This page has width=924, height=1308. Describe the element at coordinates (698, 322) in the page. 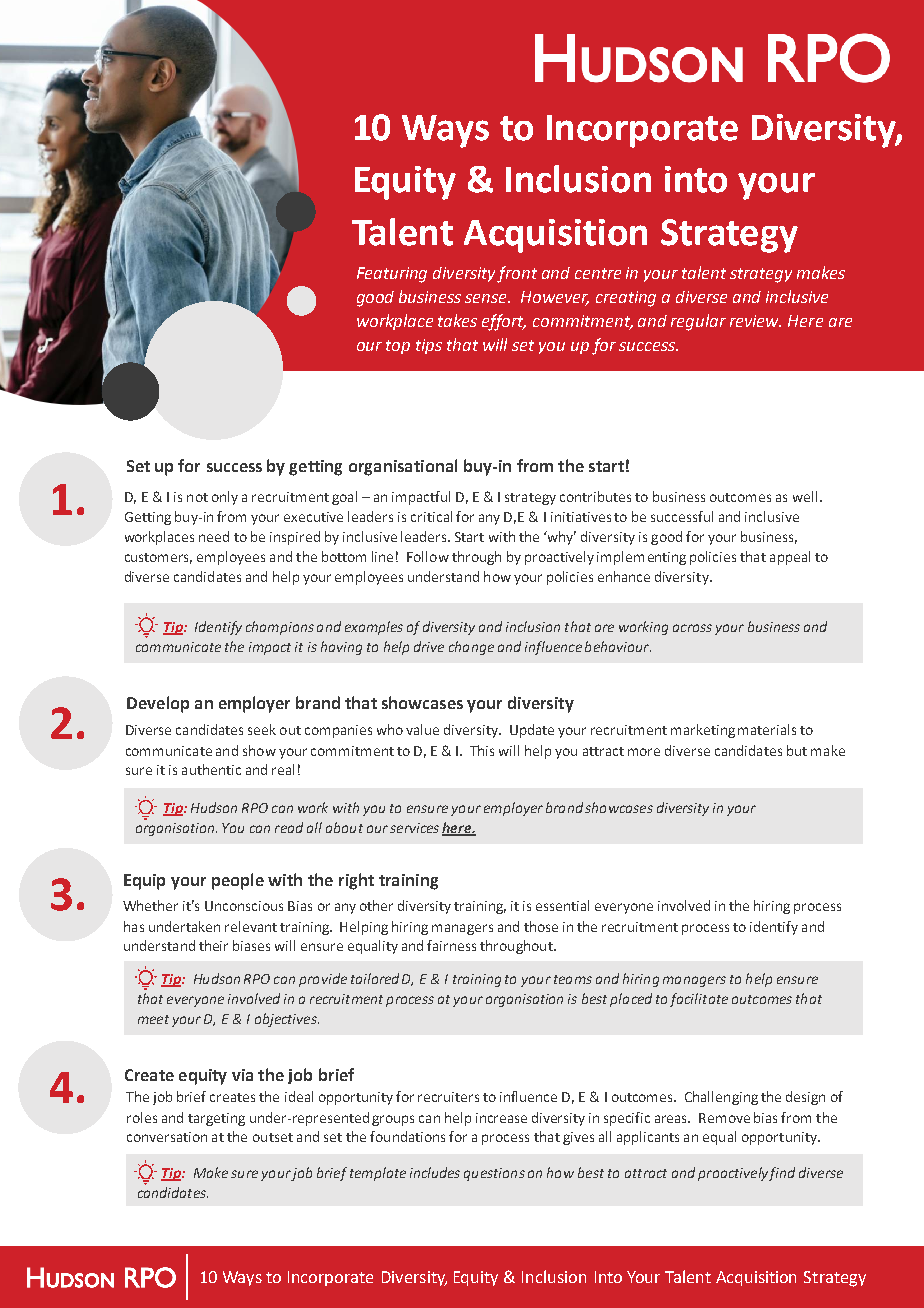

I see `regular` at that location.
